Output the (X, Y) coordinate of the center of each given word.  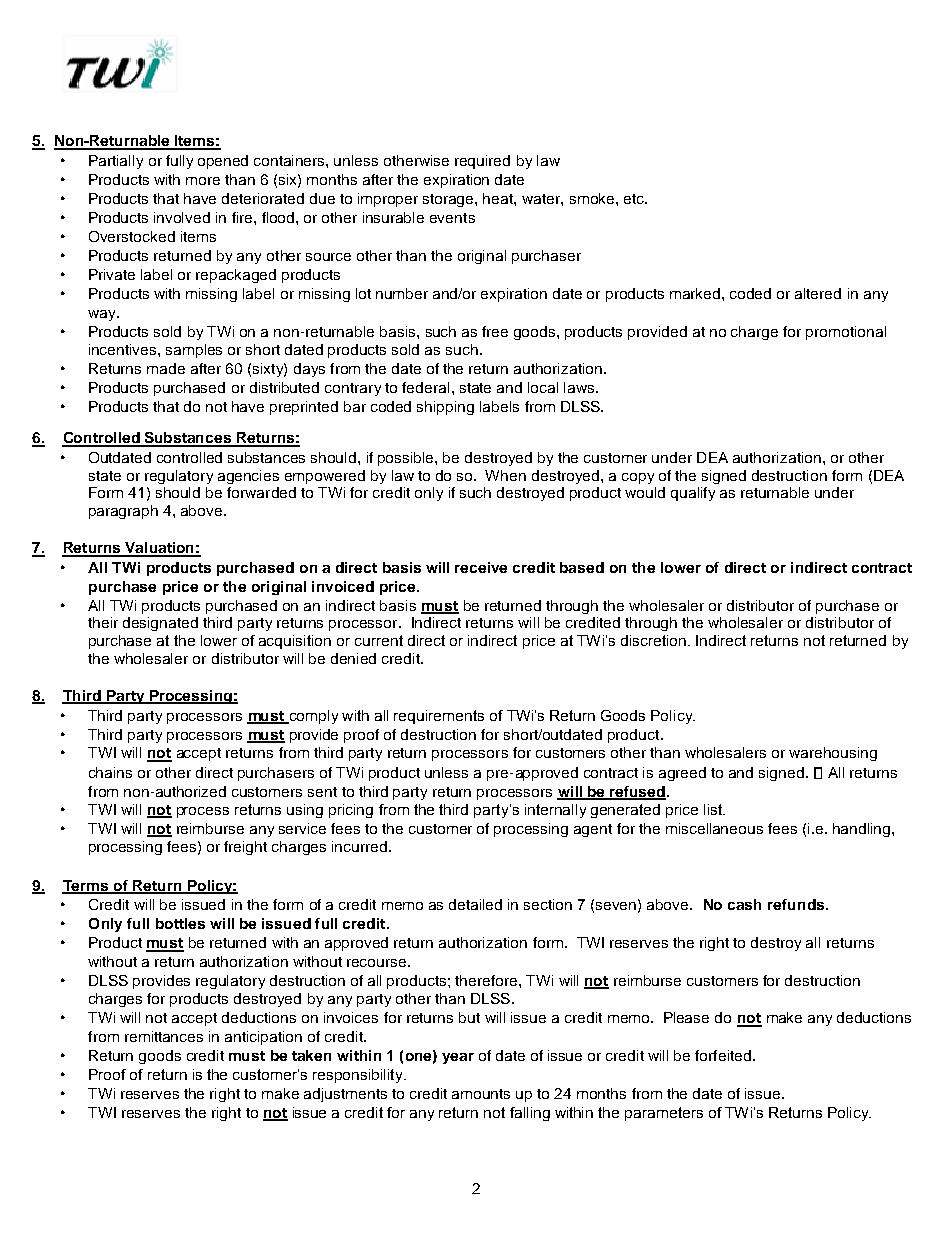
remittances (164, 1036)
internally (555, 811)
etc (635, 199)
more (203, 181)
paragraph (123, 512)
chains (110, 772)
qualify (693, 494)
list (714, 809)
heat (499, 198)
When (505, 475)
